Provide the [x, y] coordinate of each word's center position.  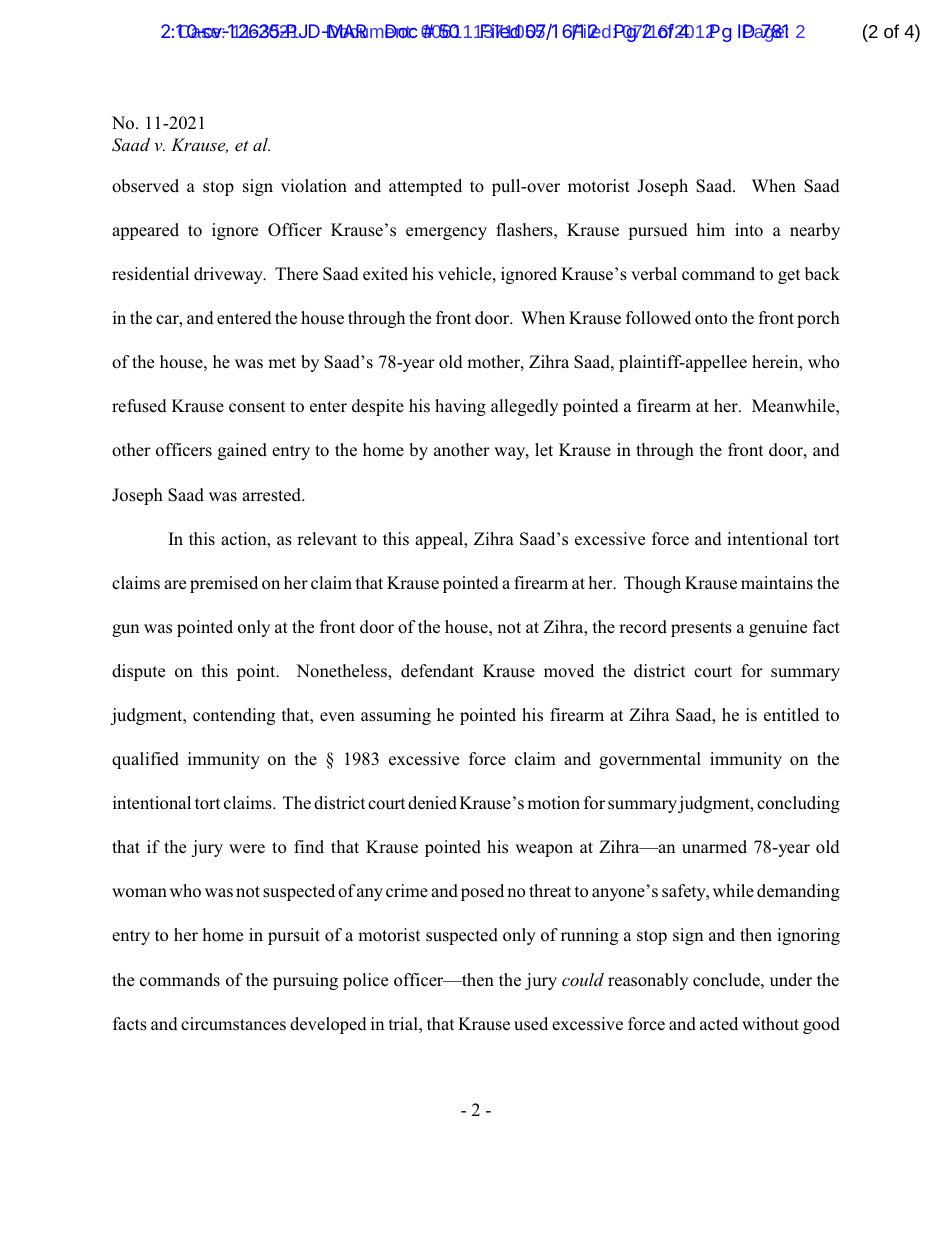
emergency [446, 233]
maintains [777, 583]
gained [242, 451]
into [749, 230]
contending [234, 716]
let [544, 449]
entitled [791, 715]
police [365, 981]
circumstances [233, 1024]
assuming [396, 716]
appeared [145, 231]
